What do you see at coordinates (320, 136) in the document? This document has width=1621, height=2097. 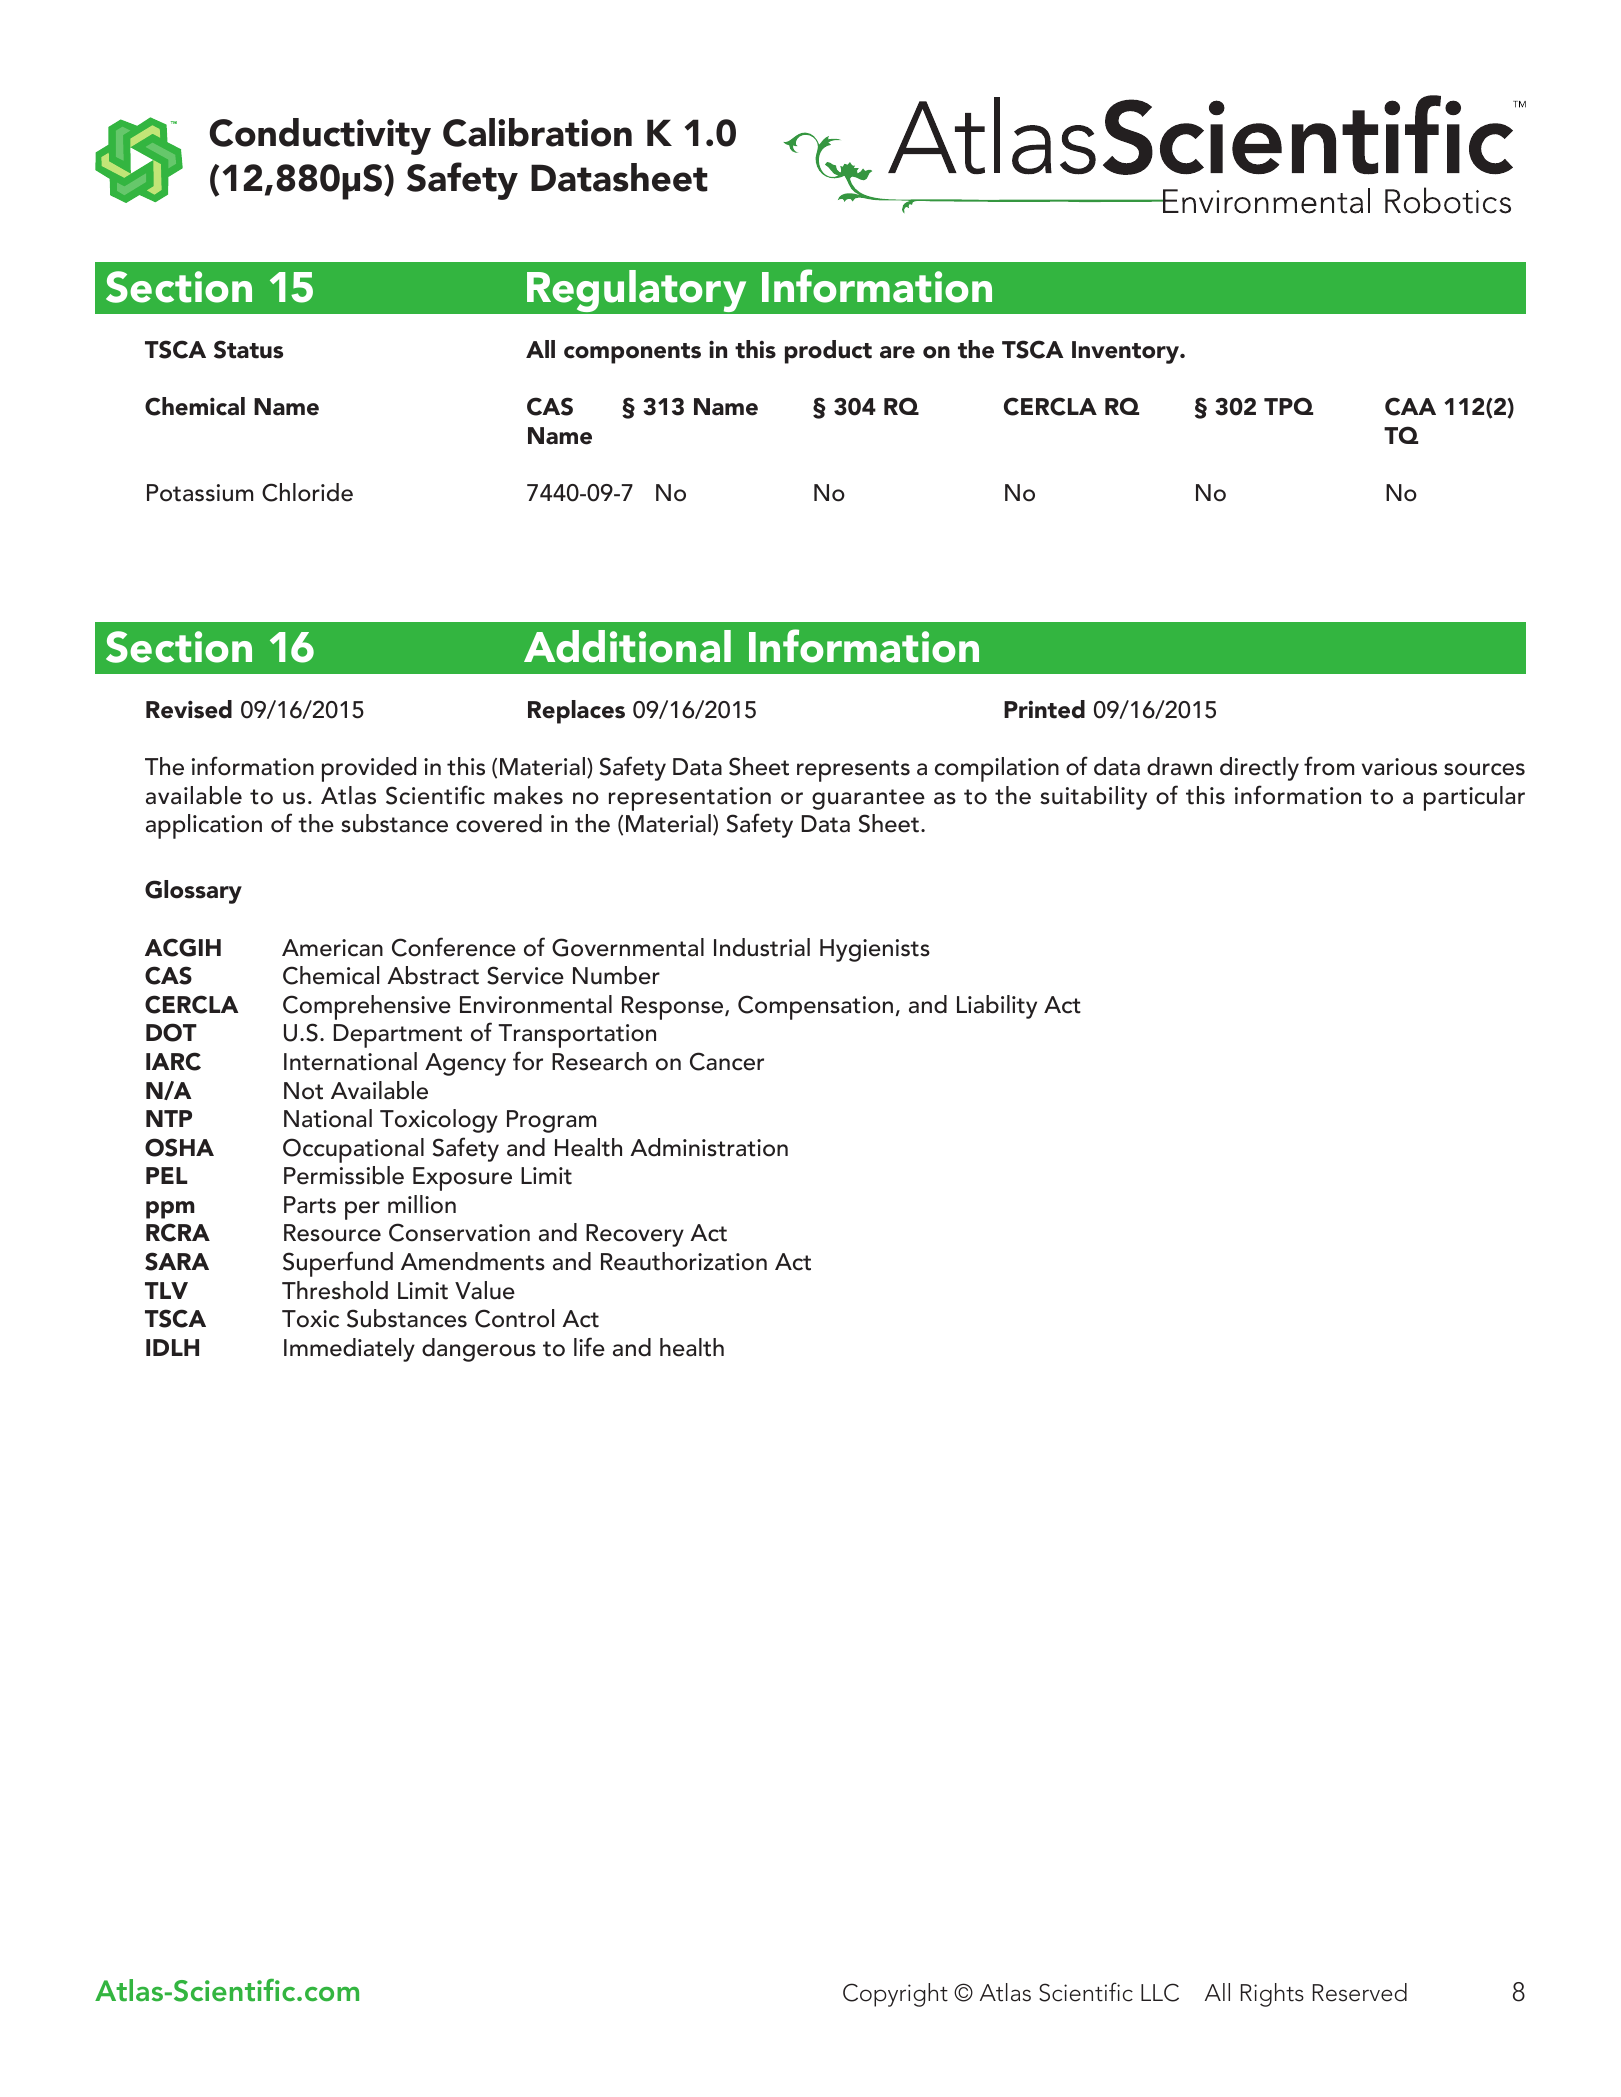 I see `Conductivity` at bounding box center [320, 136].
